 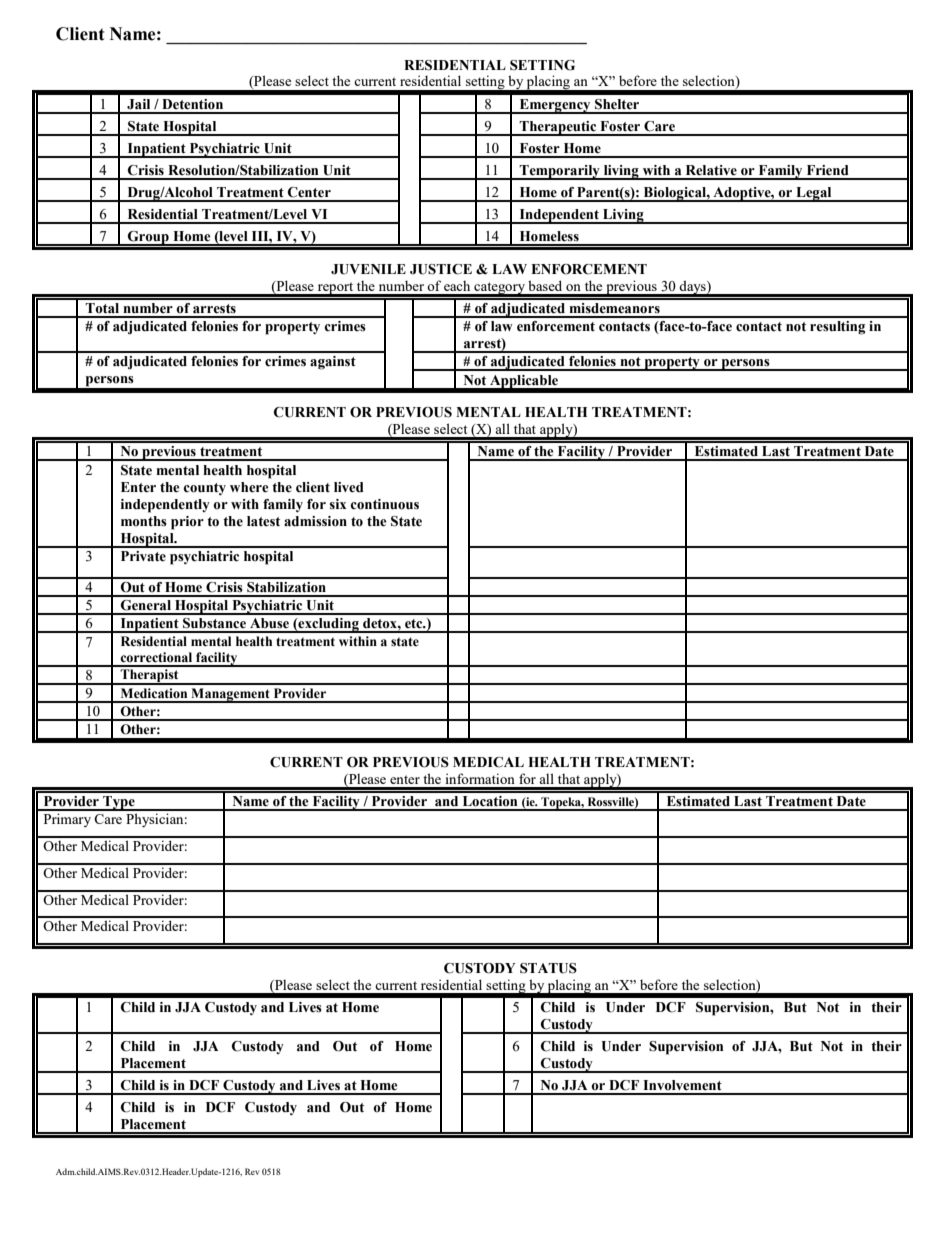 What do you see at coordinates (558, 128) in the page?
I see `Therapeutic` at bounding box center [558, 128].
